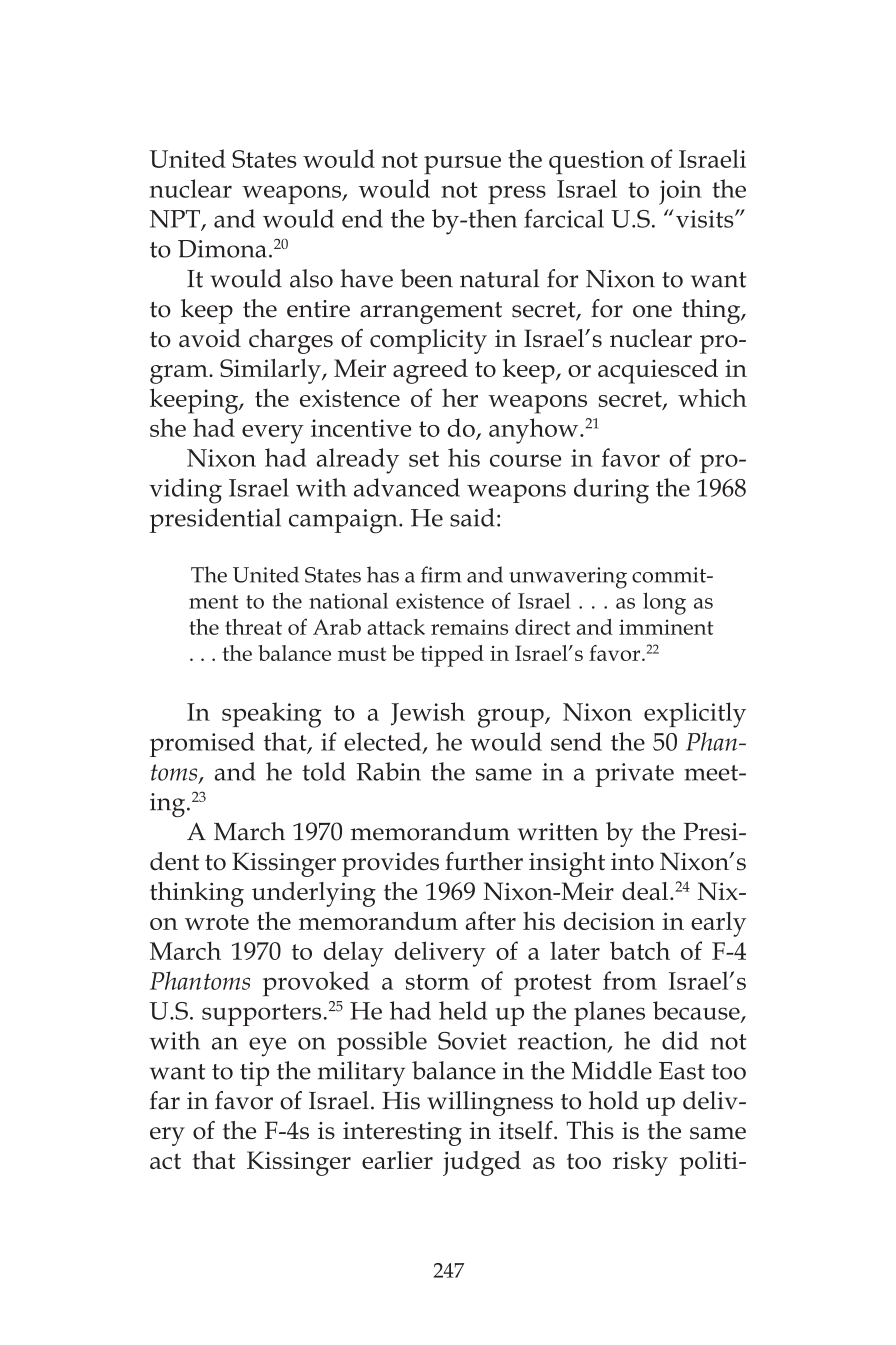 Image resolution: width=896 pixels, height=1345 pixels. I want to click on join, so click(680, 192).
